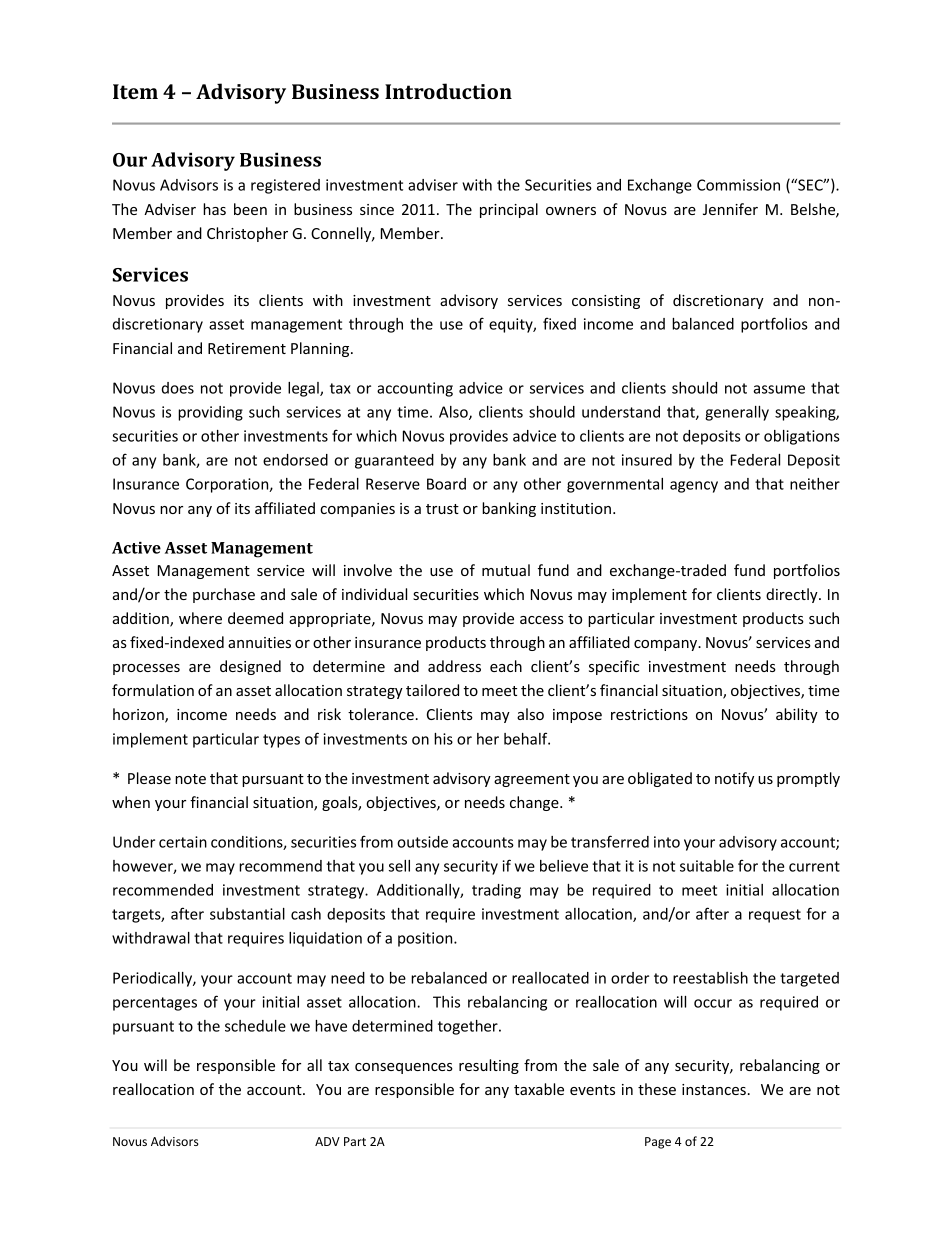  What do you see at coordinates (200, 618) in the document?
I see `where` at bounding box center [200, 618].
